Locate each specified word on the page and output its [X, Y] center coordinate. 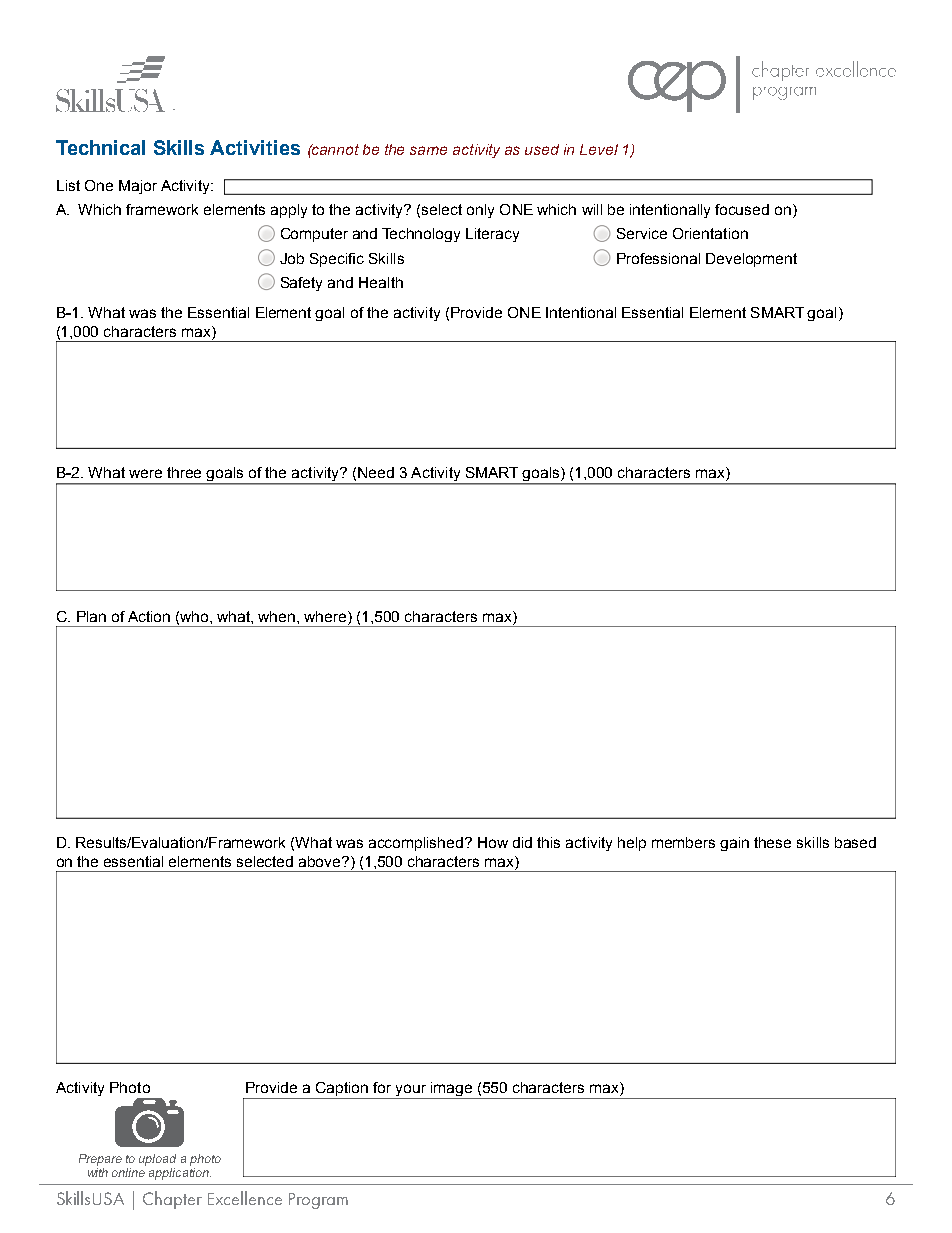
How [493, 842]
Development [751, 260]
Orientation [710, 233]
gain [734, 844]
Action [149, 616]
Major [138, 187]
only [480, 211]
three [184, 472]
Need [376, 472]
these [772, 842]
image [451, 1089]
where [326, 618]
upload [157, 1160]
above [321, 861]
